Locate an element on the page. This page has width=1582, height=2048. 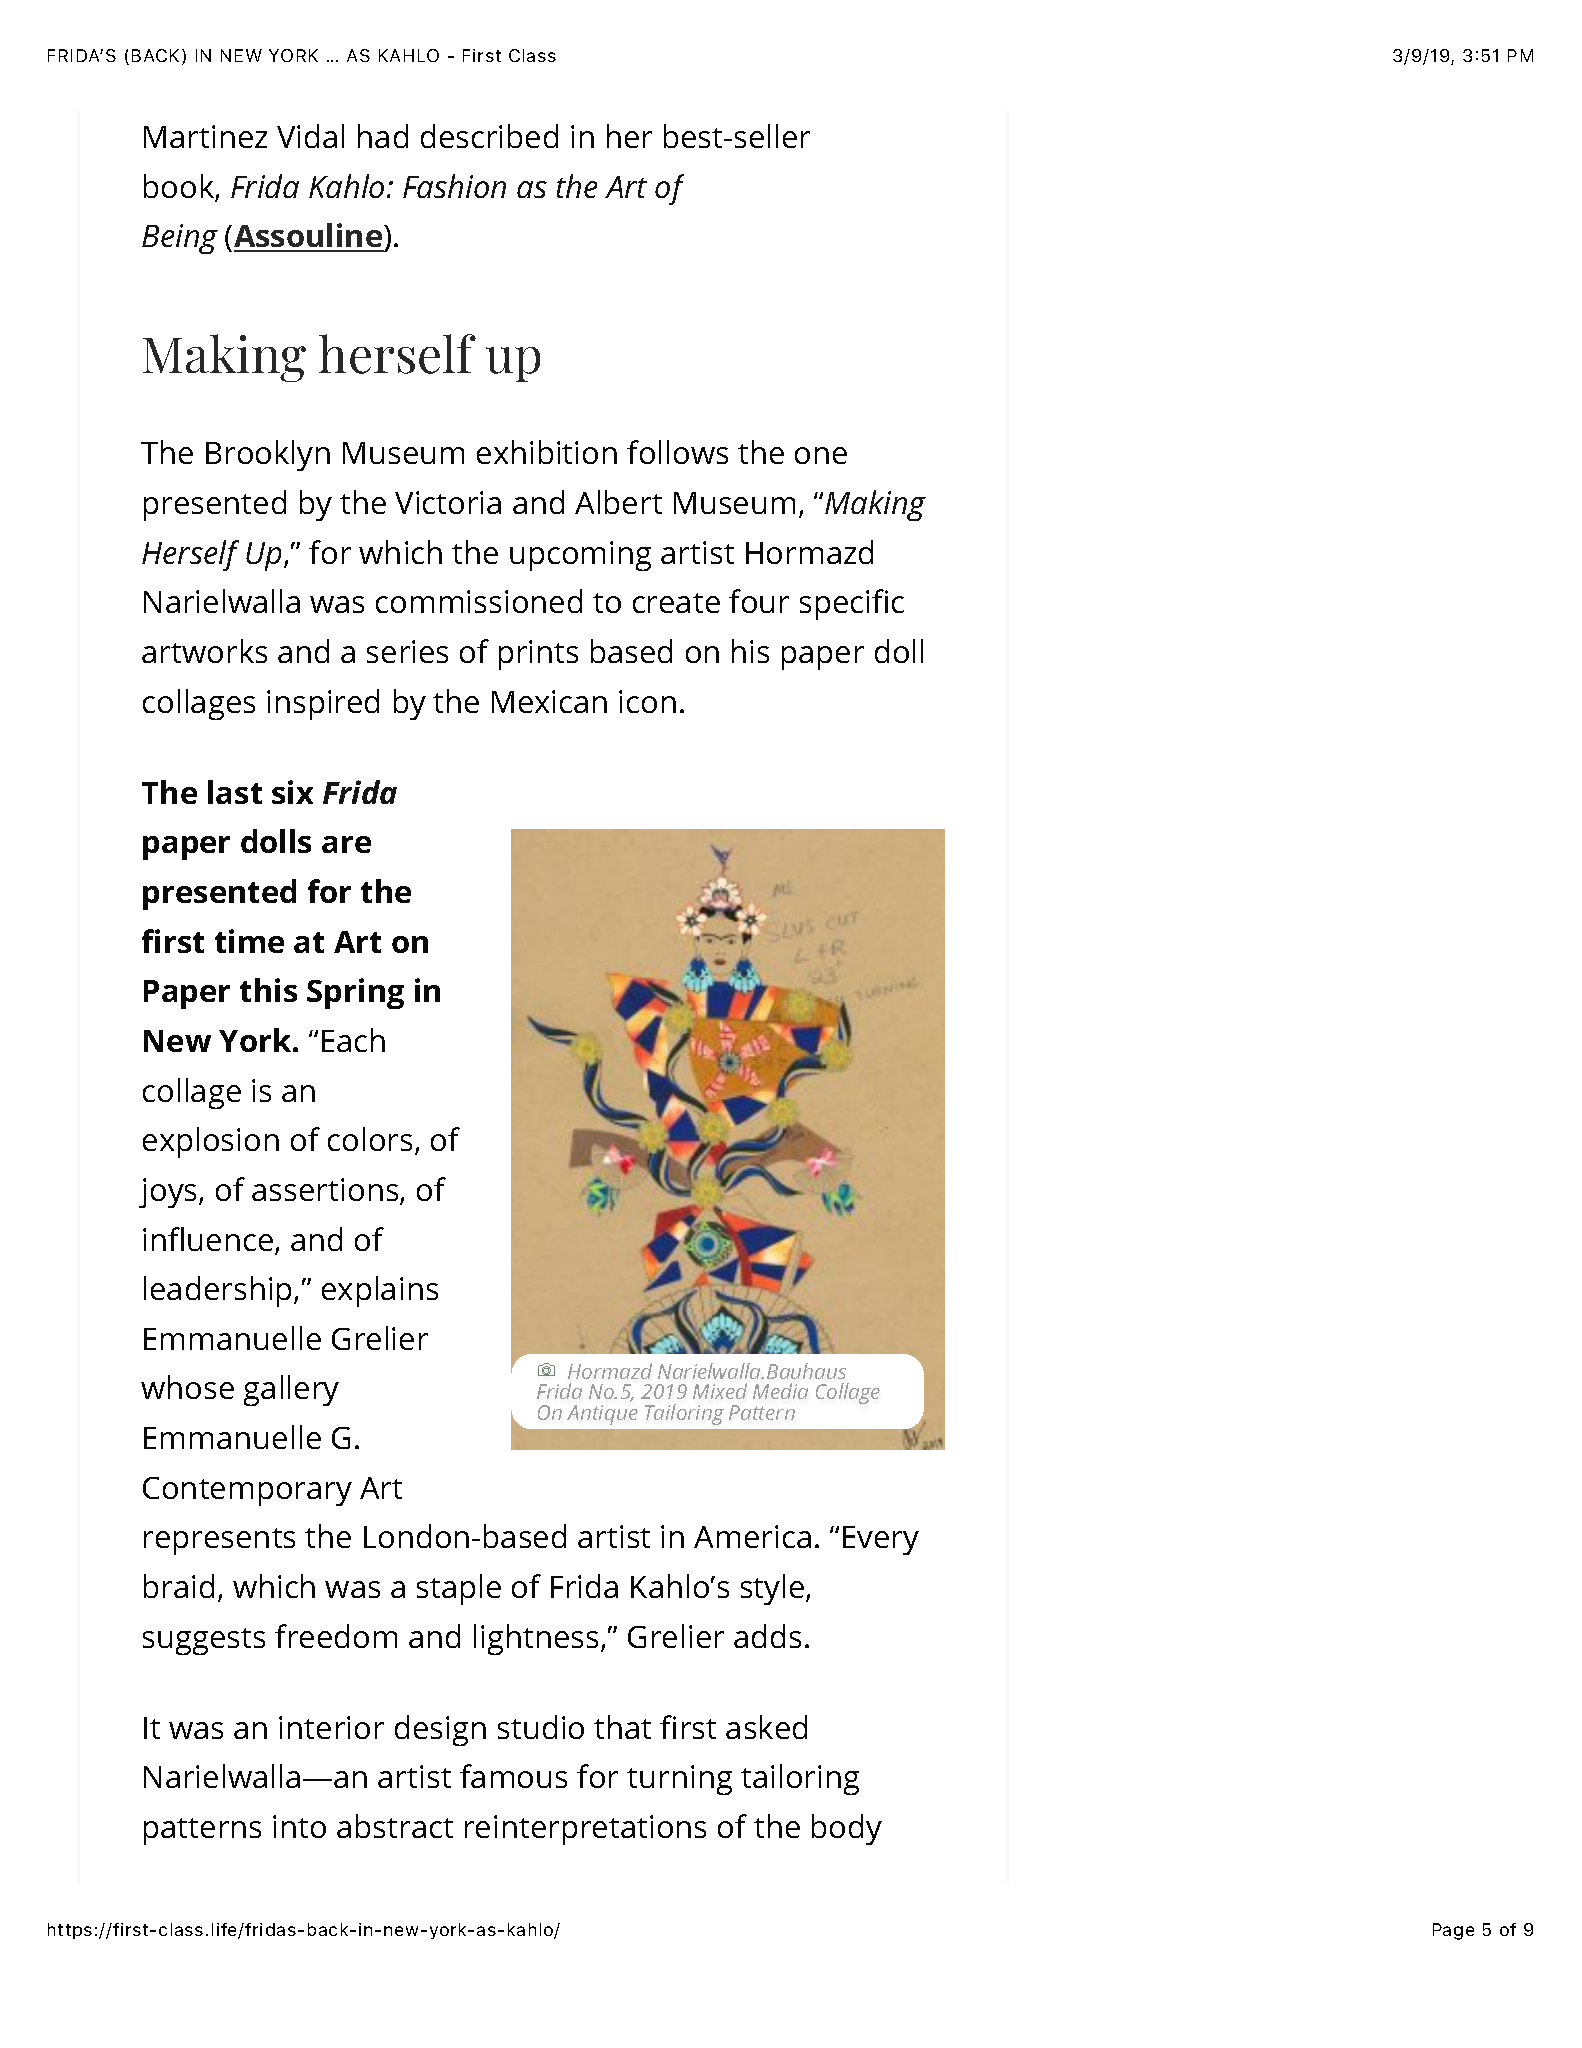
into is located at coordinates (299, 1826).
